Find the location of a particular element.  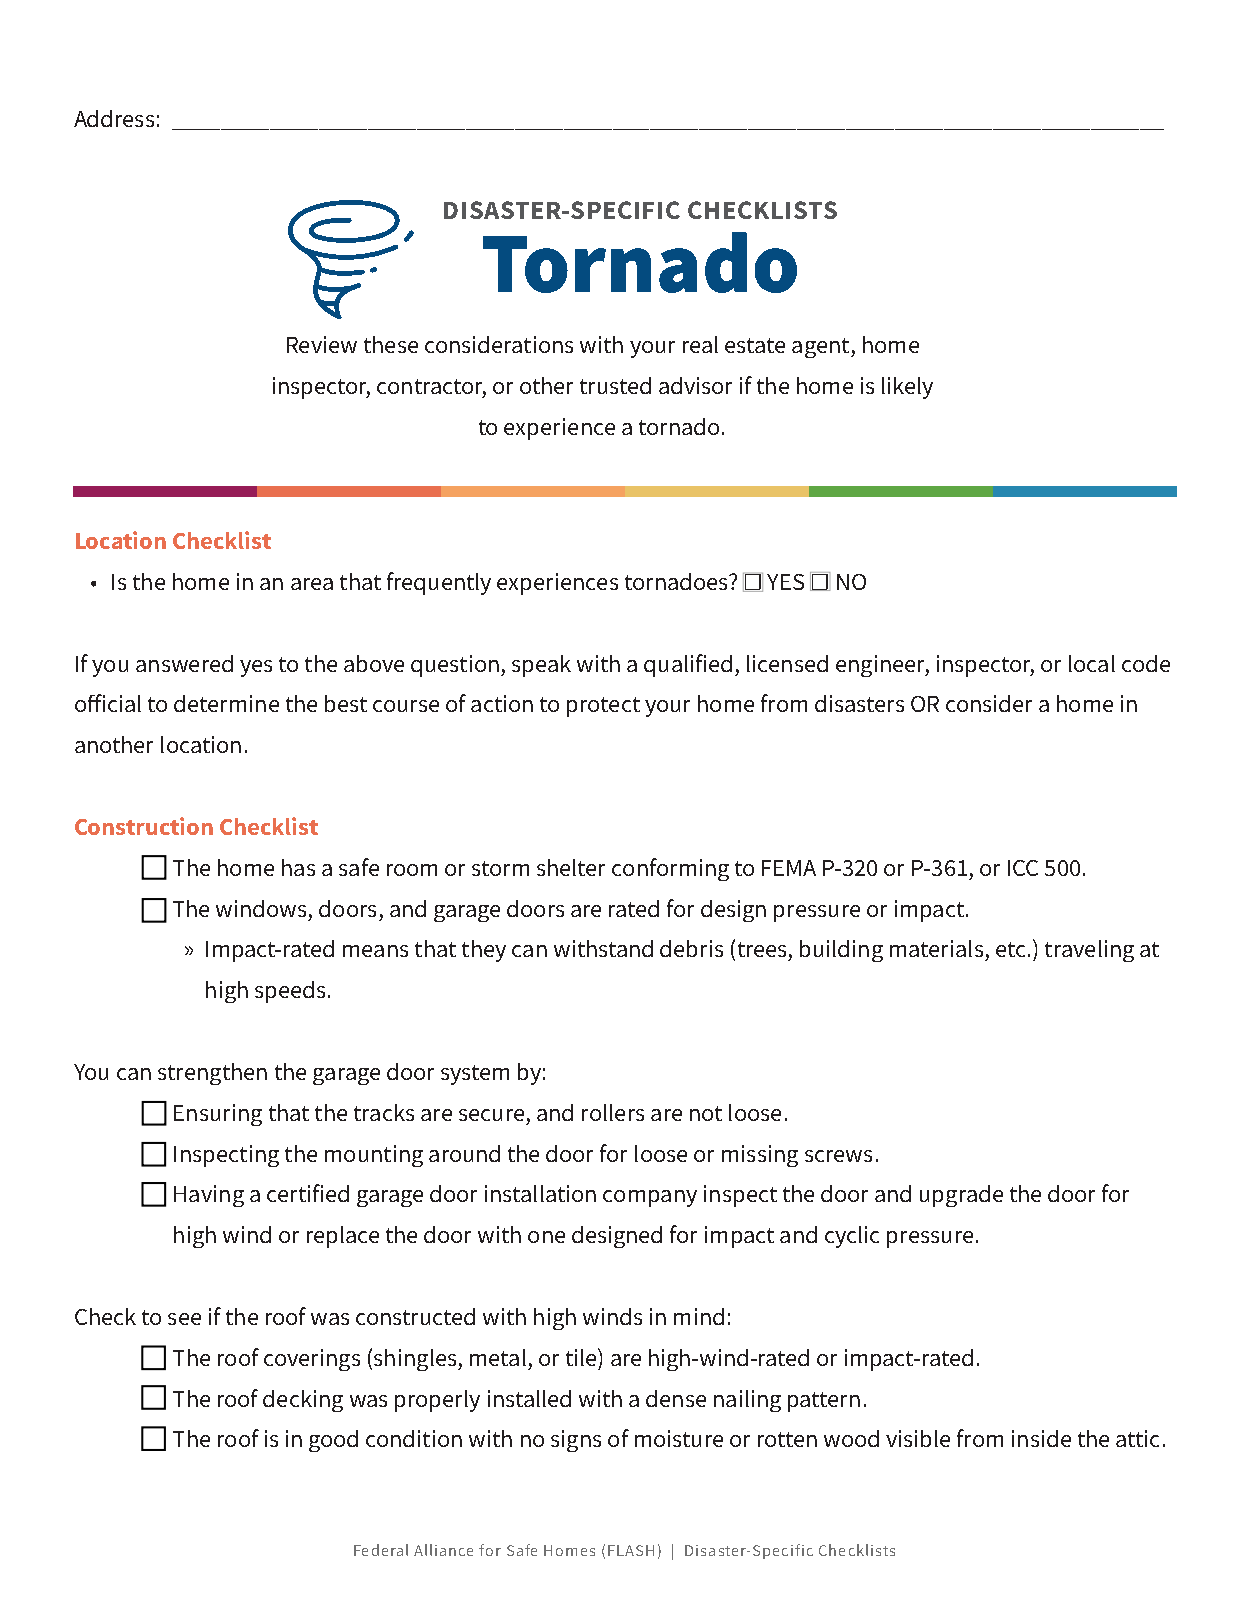

Review is located at coordinates (322, 344).
